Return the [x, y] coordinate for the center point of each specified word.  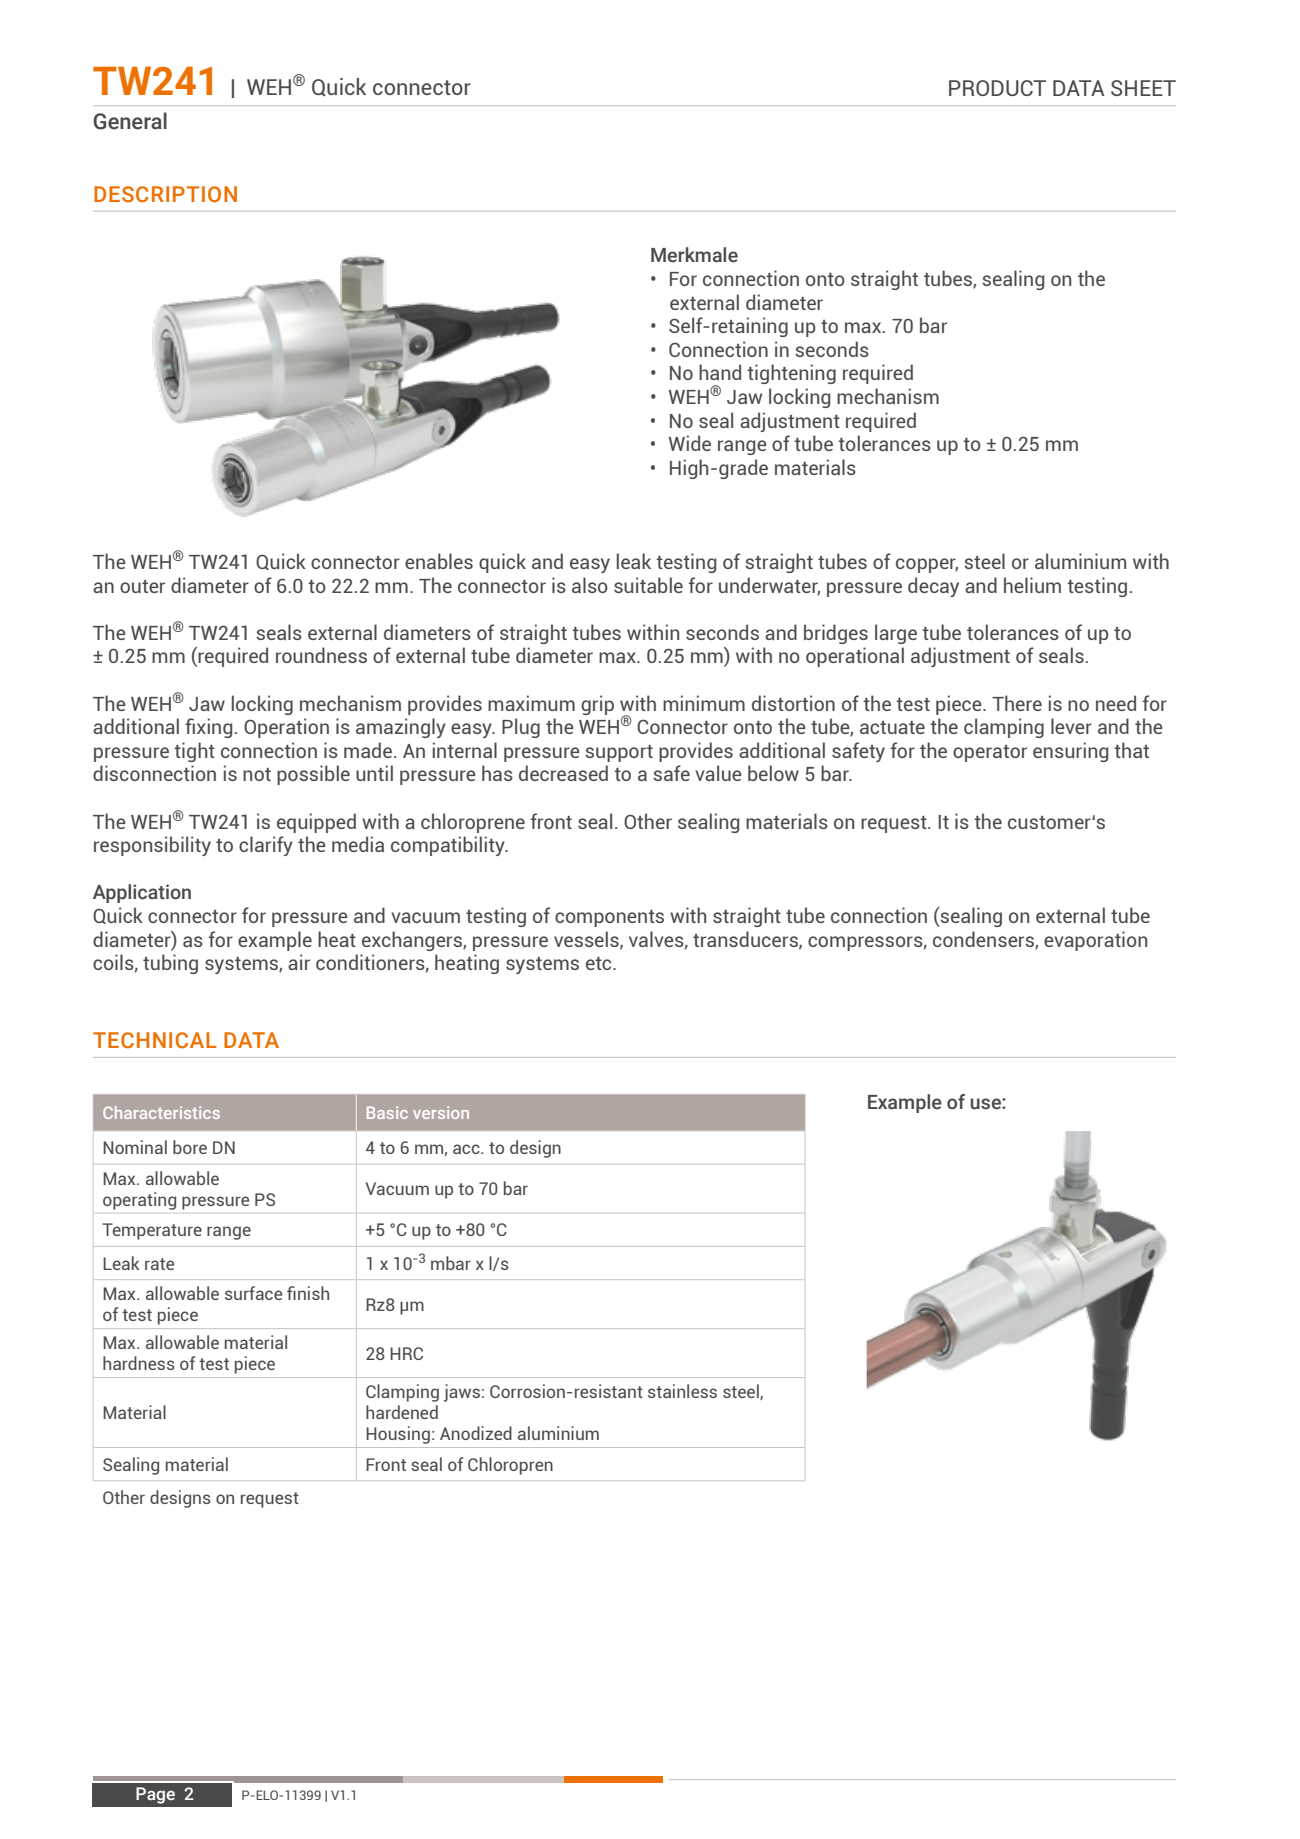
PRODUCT [997, 88]
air [299, 962]
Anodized [476, 1433]
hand [720, 372]
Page [155, 1795]
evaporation [1095, 941]
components [609, 918]
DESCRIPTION [165, 194]
